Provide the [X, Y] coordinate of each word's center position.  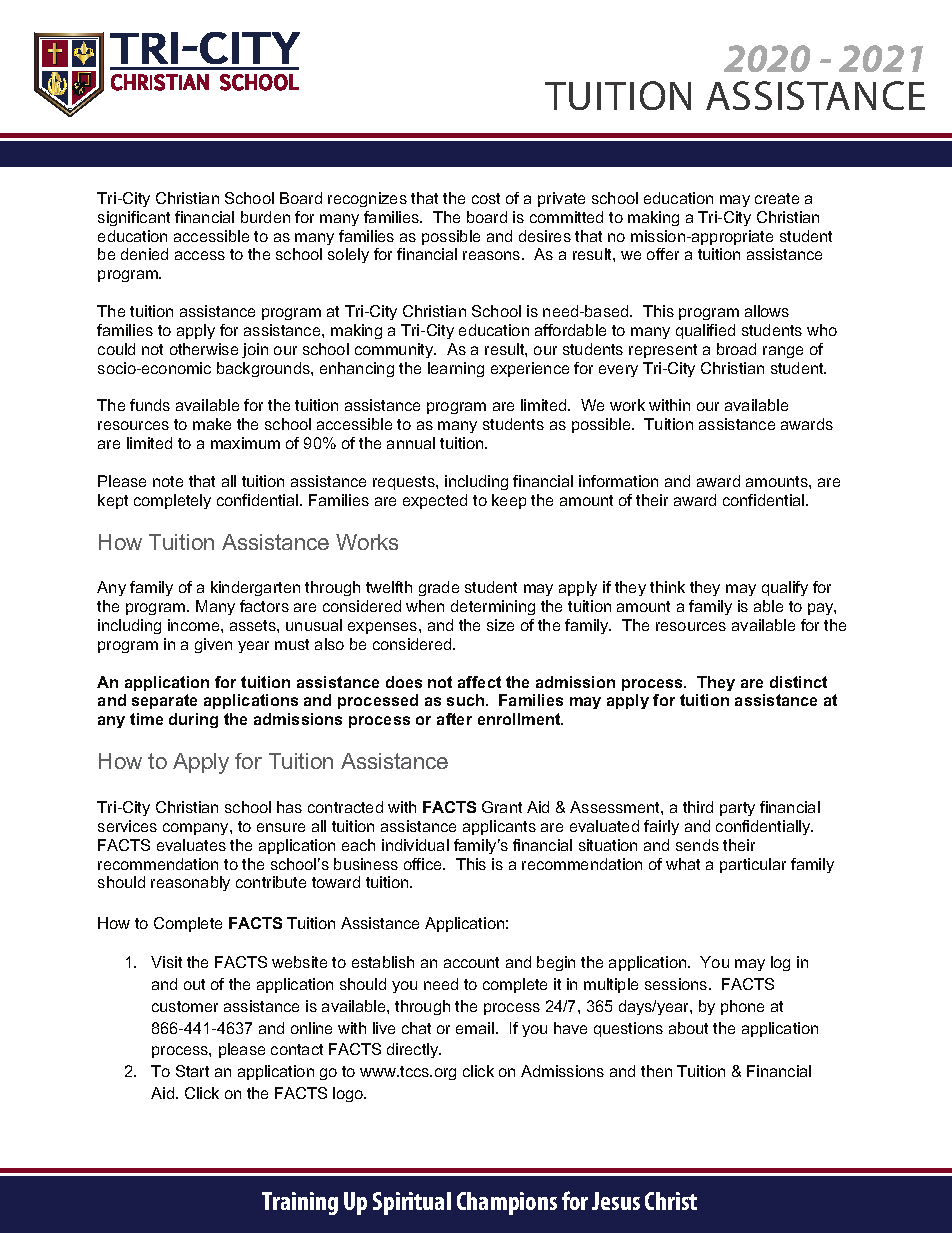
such [467, 700]
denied [144, 254]
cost [486, 198]
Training [300, 1203]
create [777, 198]
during [193, 720]
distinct [798, 682]
